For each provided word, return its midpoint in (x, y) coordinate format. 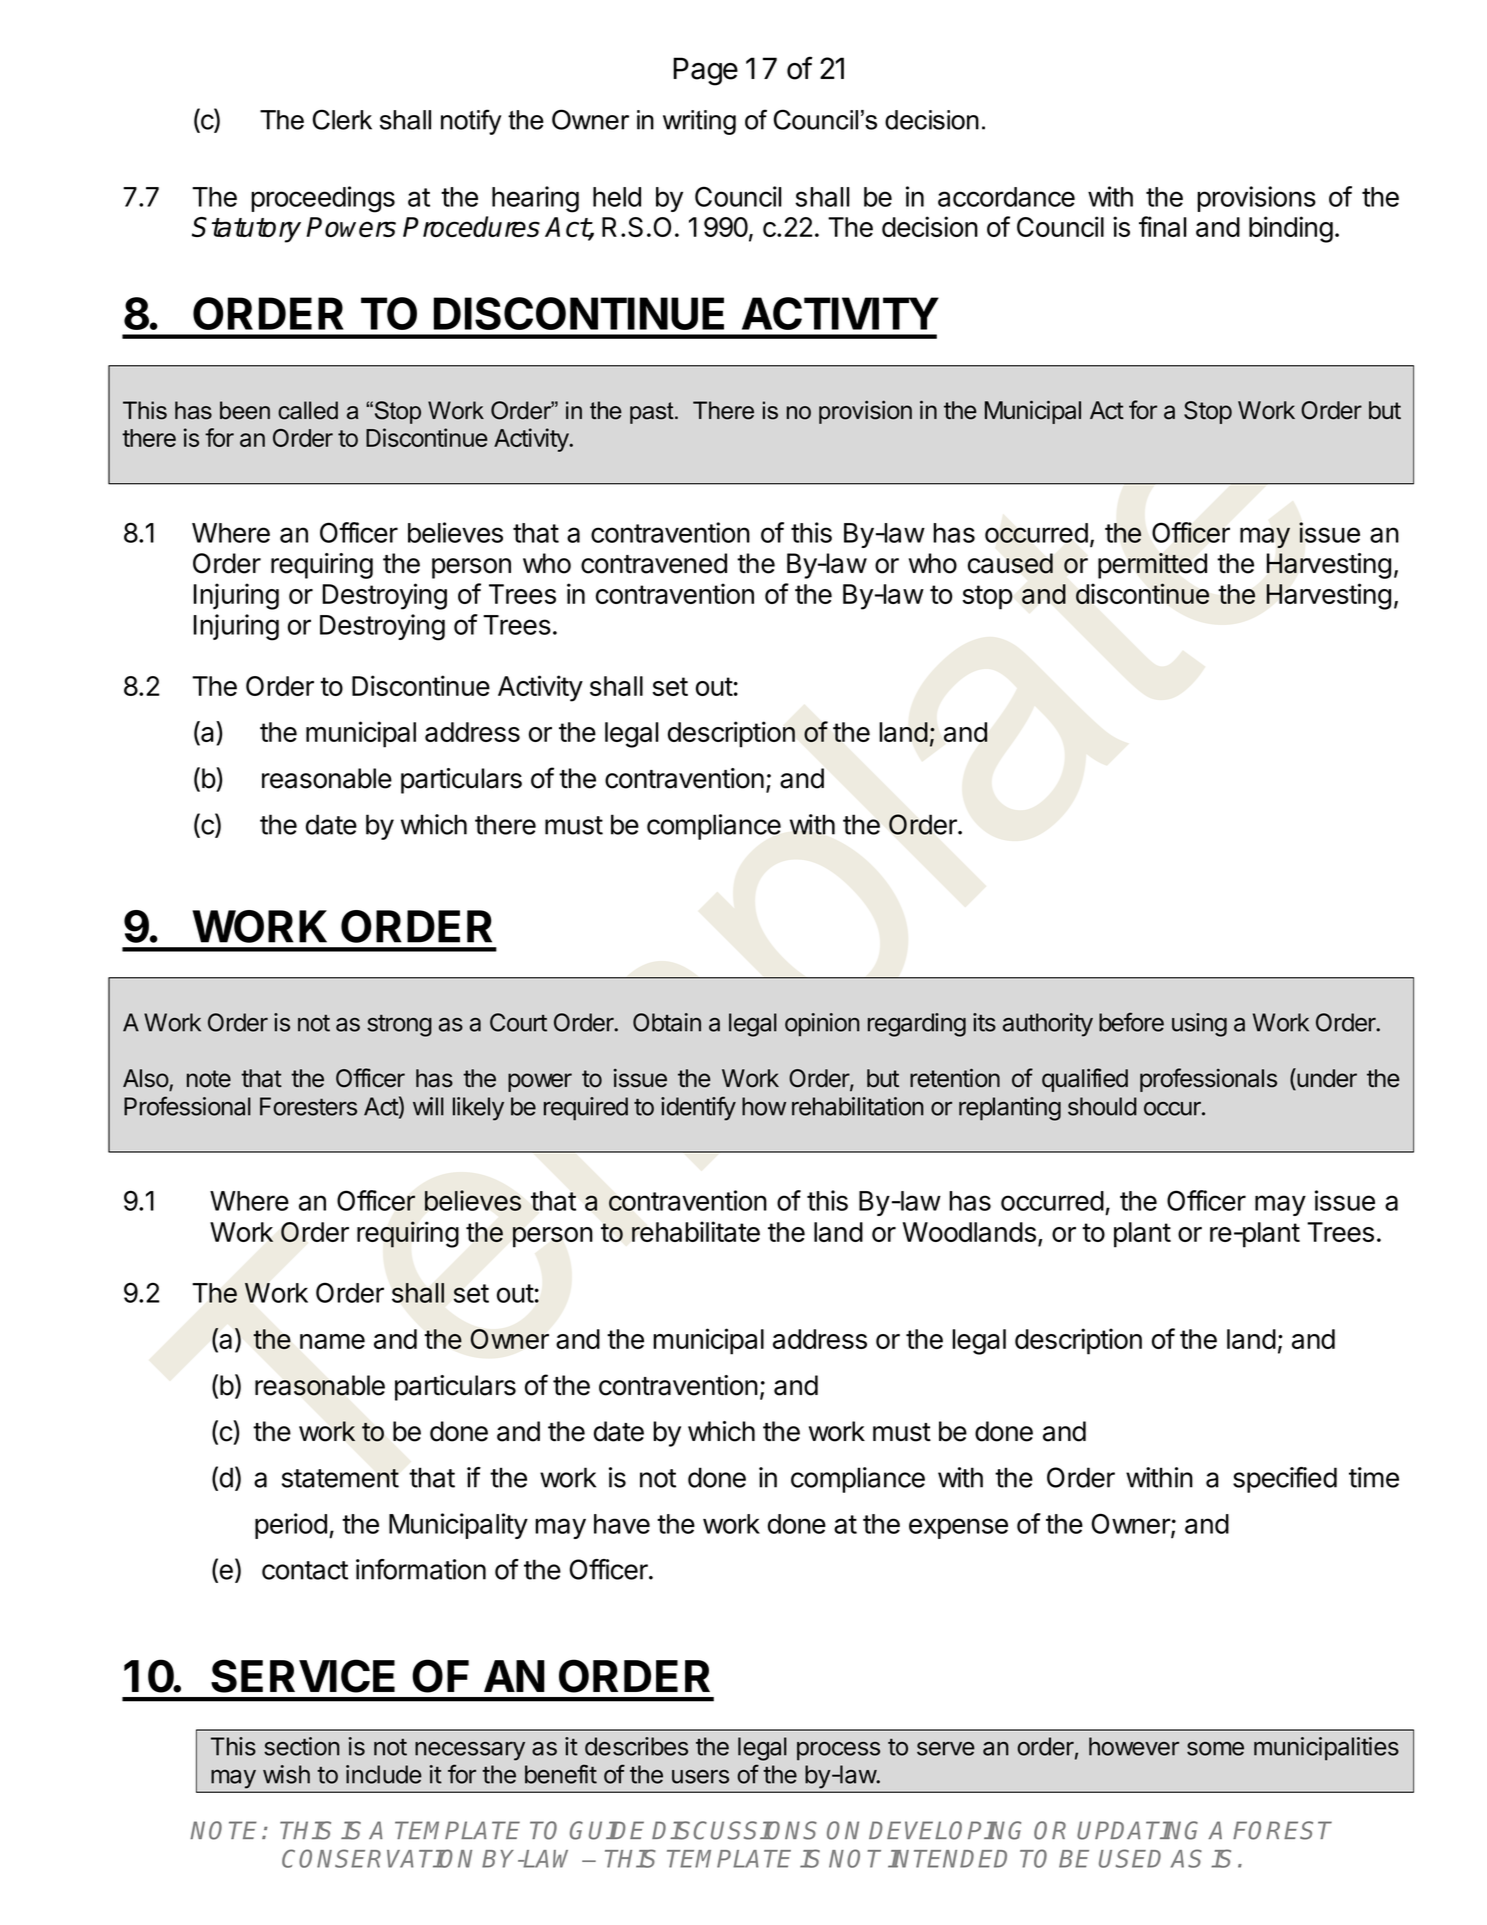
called (308, 410)
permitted (1152, 566)
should (1102, 1106)
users (700, 1777)
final (1163, 226)
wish (286, 1774)
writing (699, 122)
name (332, 1341)
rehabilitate (696, 1231)
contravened (654, 563)
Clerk (342, 119)
